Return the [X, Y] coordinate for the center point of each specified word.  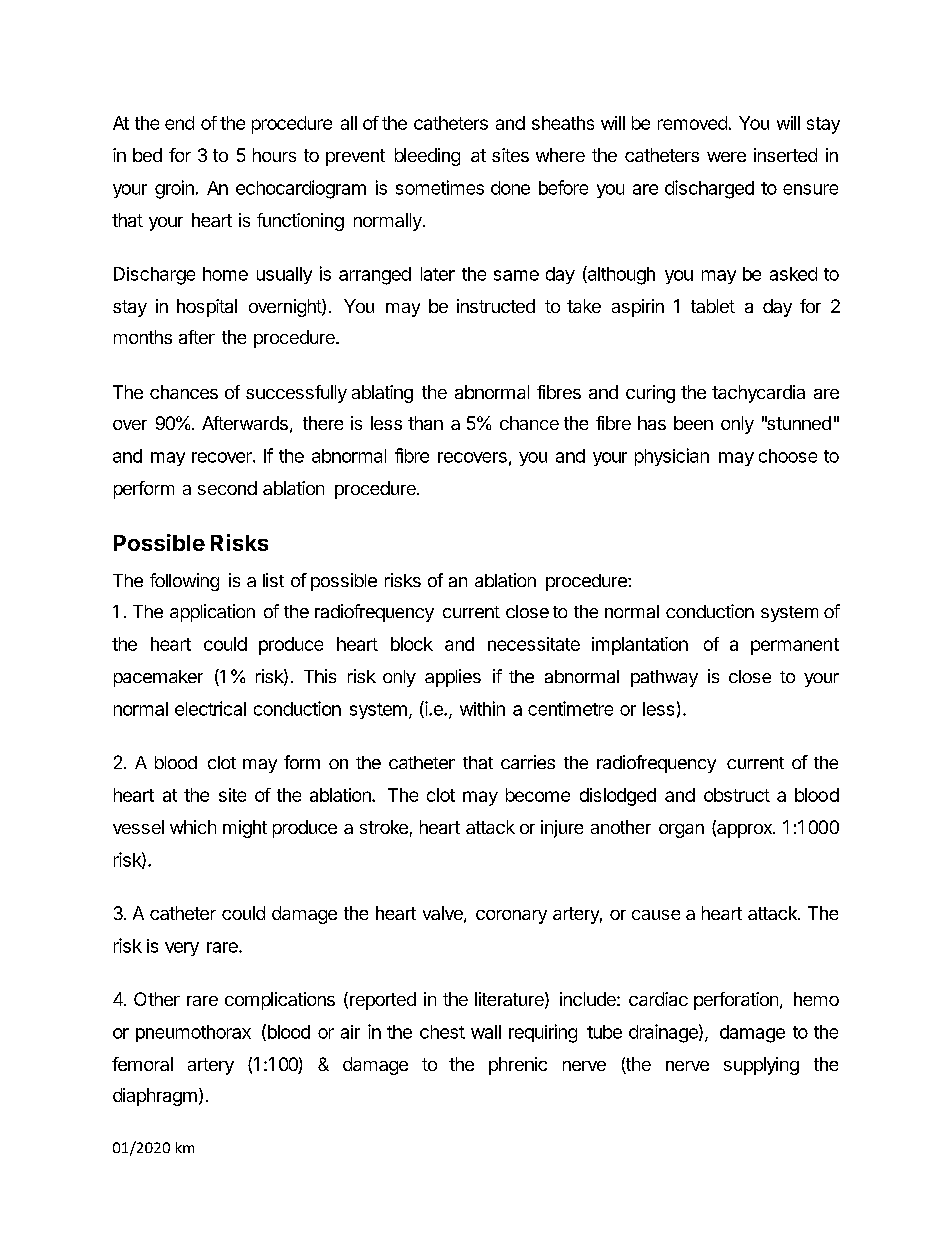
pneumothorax [193, 1033]
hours [274, 155]
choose [788, 456]
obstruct [737, 795]
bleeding [427, 157]
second [227, 488]
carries [528, 762]
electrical [210, 708]
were [726, 157]
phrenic [518, 1066]
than [425, 423]
